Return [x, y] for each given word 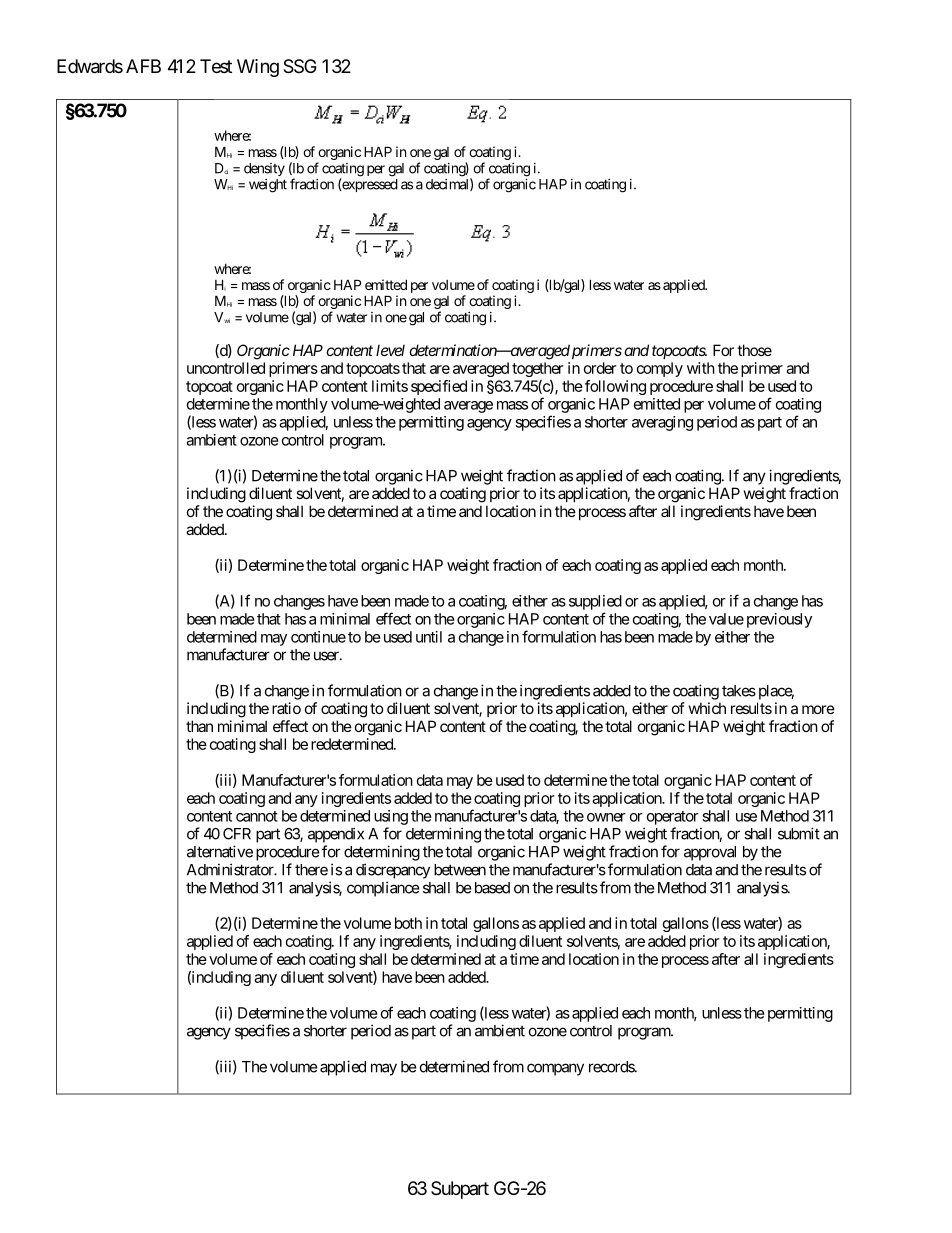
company [555, 1069]
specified [439, 387]
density [264, 169]
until [429, 637]
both [408, 923]
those [754, 350]
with [701, 368]
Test [216, 66]
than [199, 726]
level [390, 350]
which [707, 708]
